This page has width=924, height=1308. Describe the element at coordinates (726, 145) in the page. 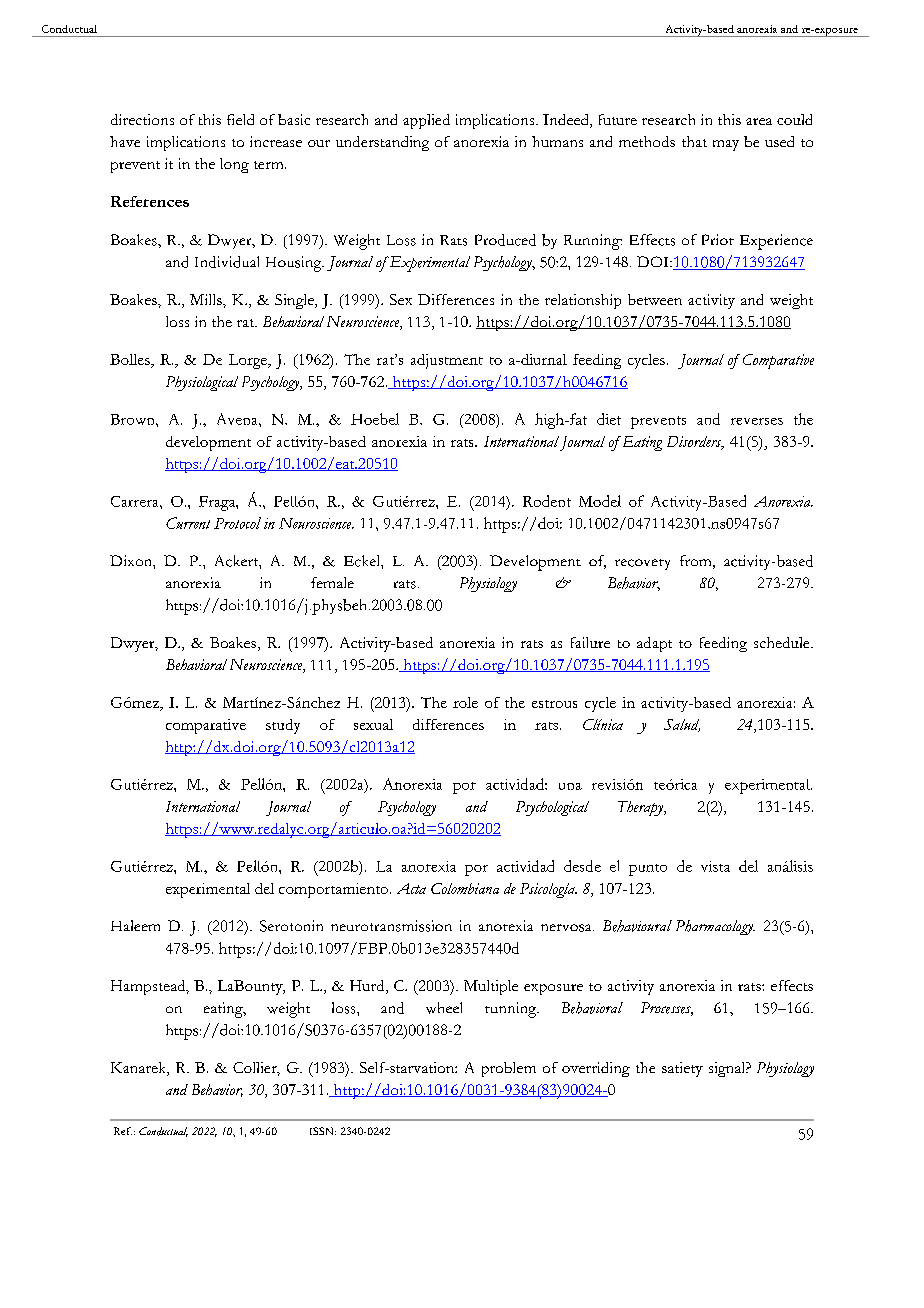

I see `may` at that location.
